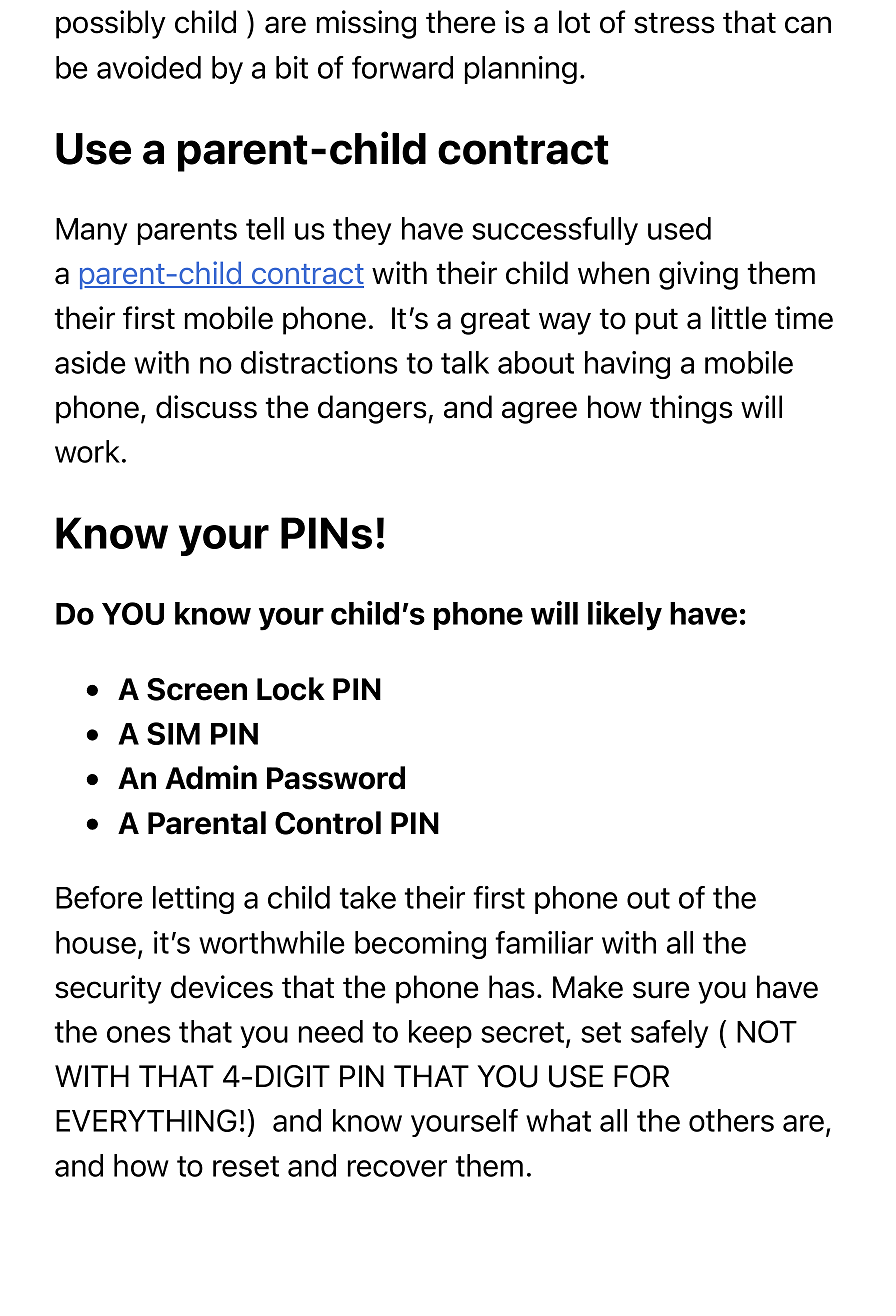  Describe the element at coordinates (367, 897) in the page. I see `take` at that location.
